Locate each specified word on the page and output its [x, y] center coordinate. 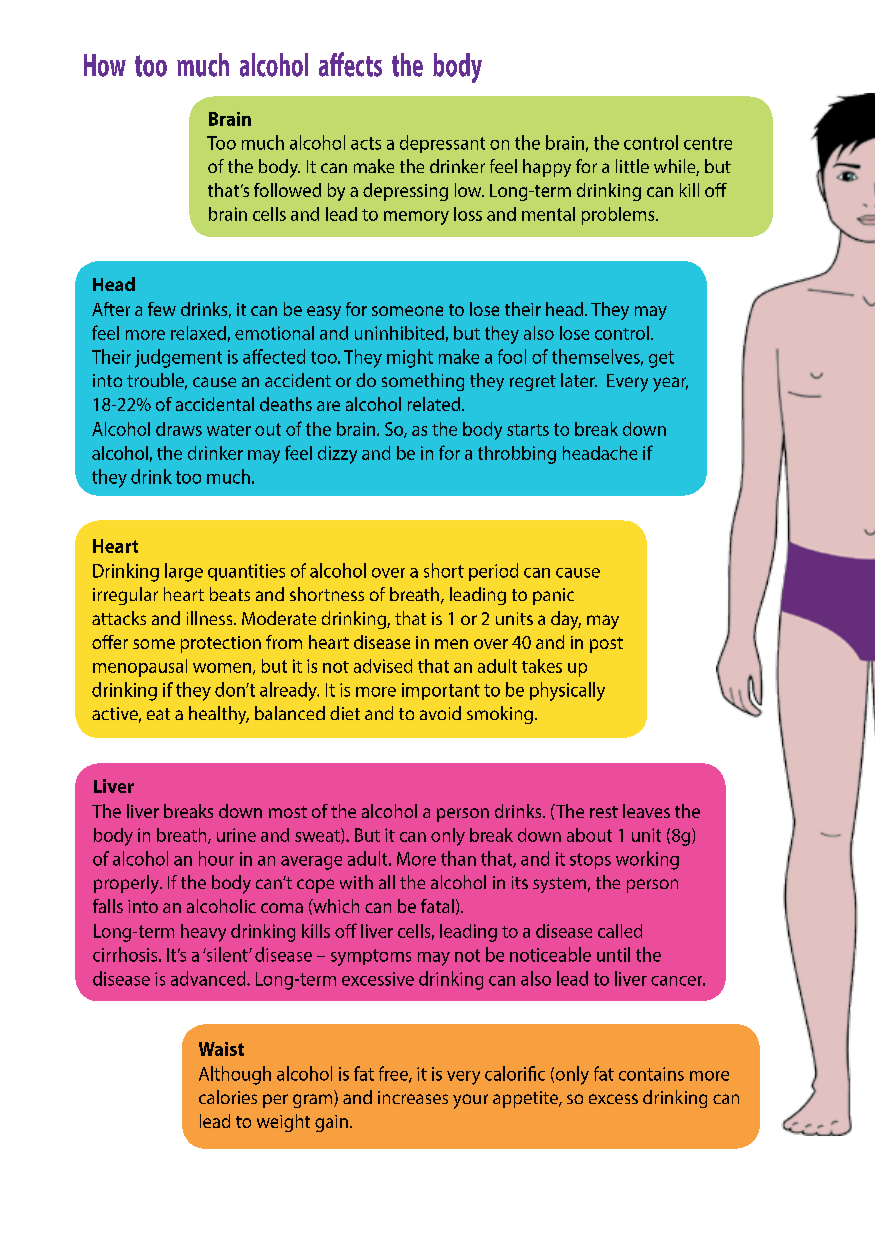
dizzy [337, 455]
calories [228, 1097]
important [441, 691]
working [647, 860]
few [162, 309]
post [606, 645]
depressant [442, 144]
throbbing [517, 455]
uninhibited [399, 333]
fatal [437, 906]
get [661, 359]
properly [127, 884]
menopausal [140, 668]
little [632, 166]
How [105, 65]
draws [179, 429]
